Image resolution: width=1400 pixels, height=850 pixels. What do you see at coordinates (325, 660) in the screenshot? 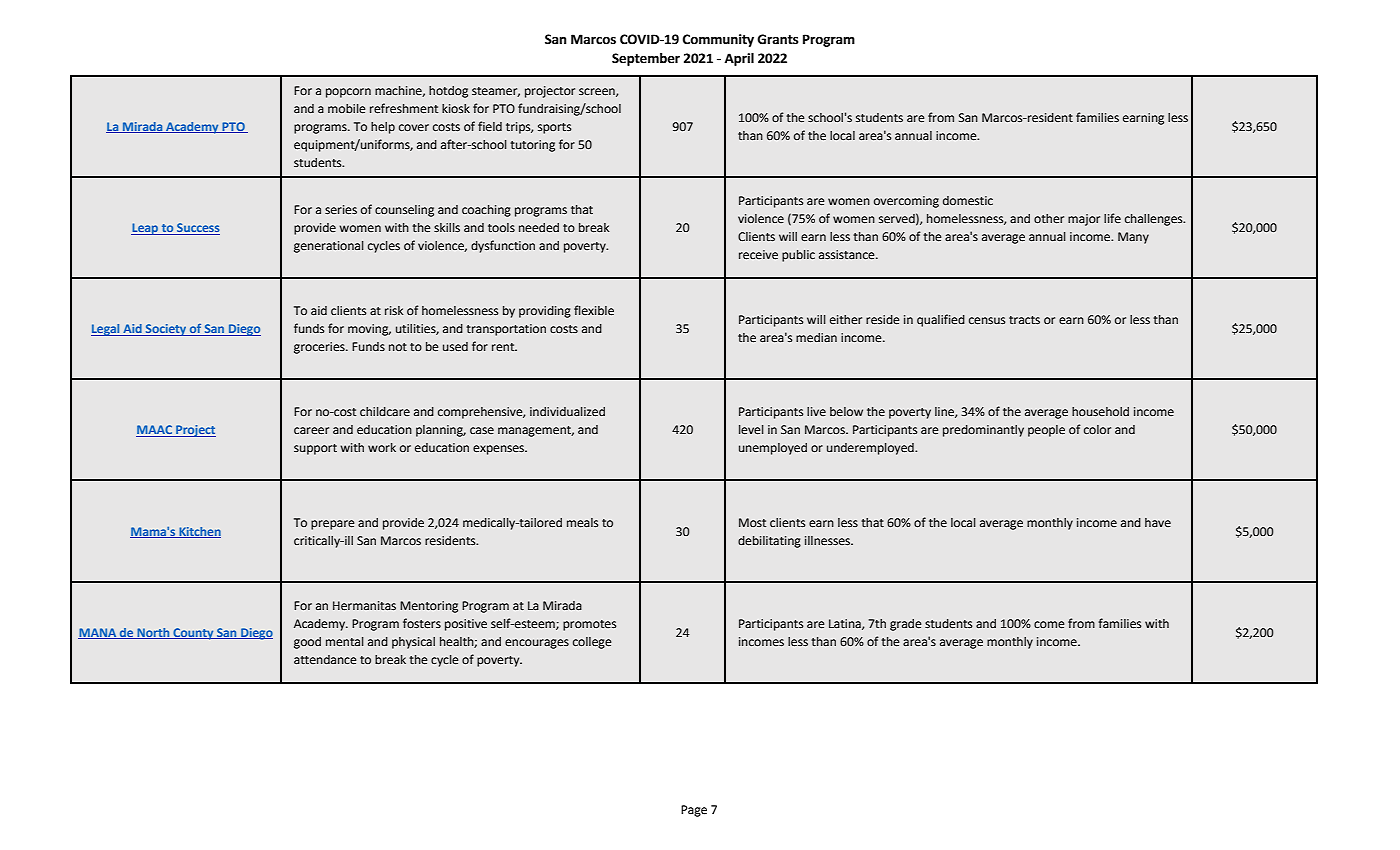
I see `attendance` at bounding box center [325, 660].
